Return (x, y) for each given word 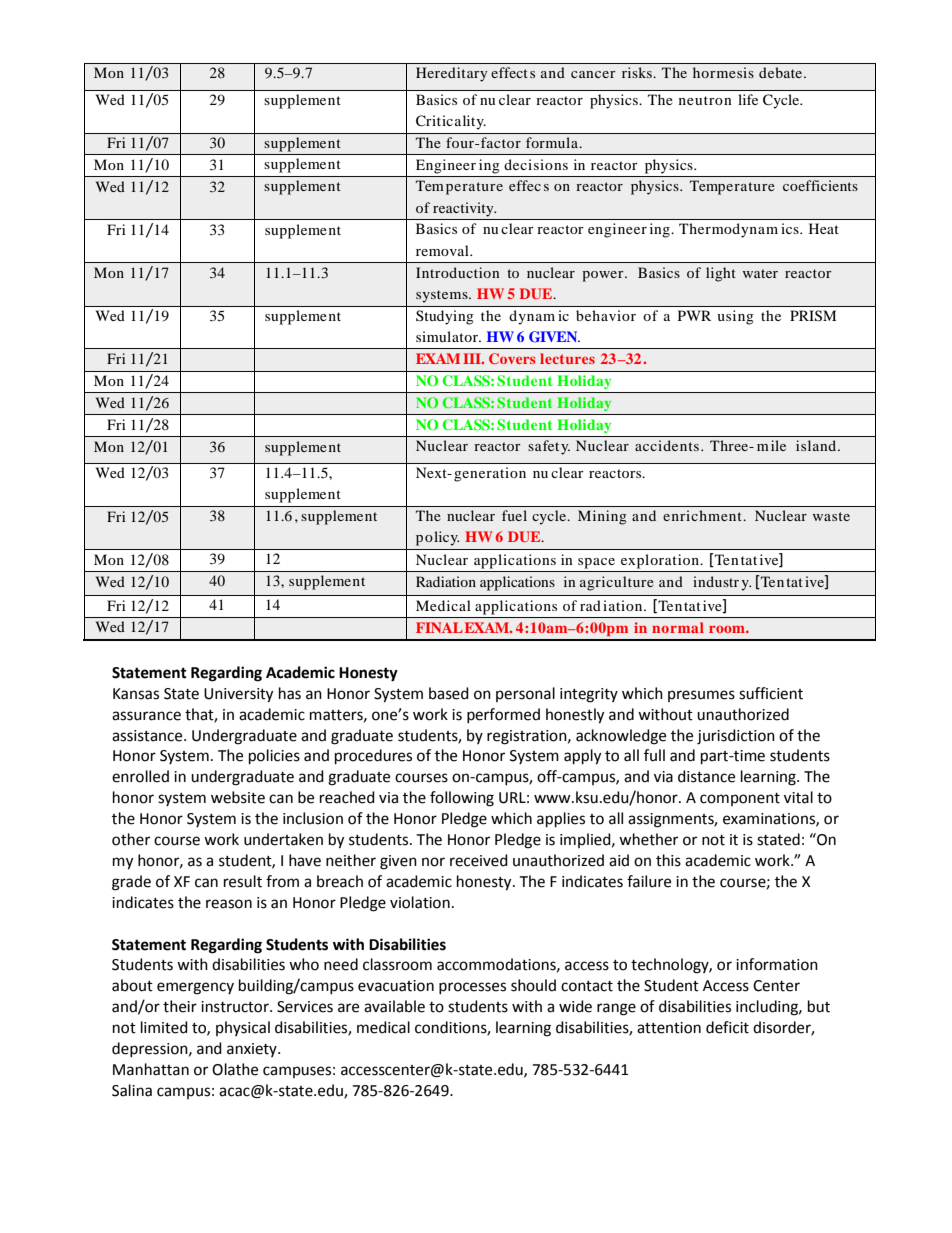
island (817, 445)
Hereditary (451, 74)
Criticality (451, 122)
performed (503, 715)
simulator (448, 336)
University (238, 695)
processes (472, 988)
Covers (512, 358)
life (748, 99)
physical (243, 1028)
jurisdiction (736, 737)
